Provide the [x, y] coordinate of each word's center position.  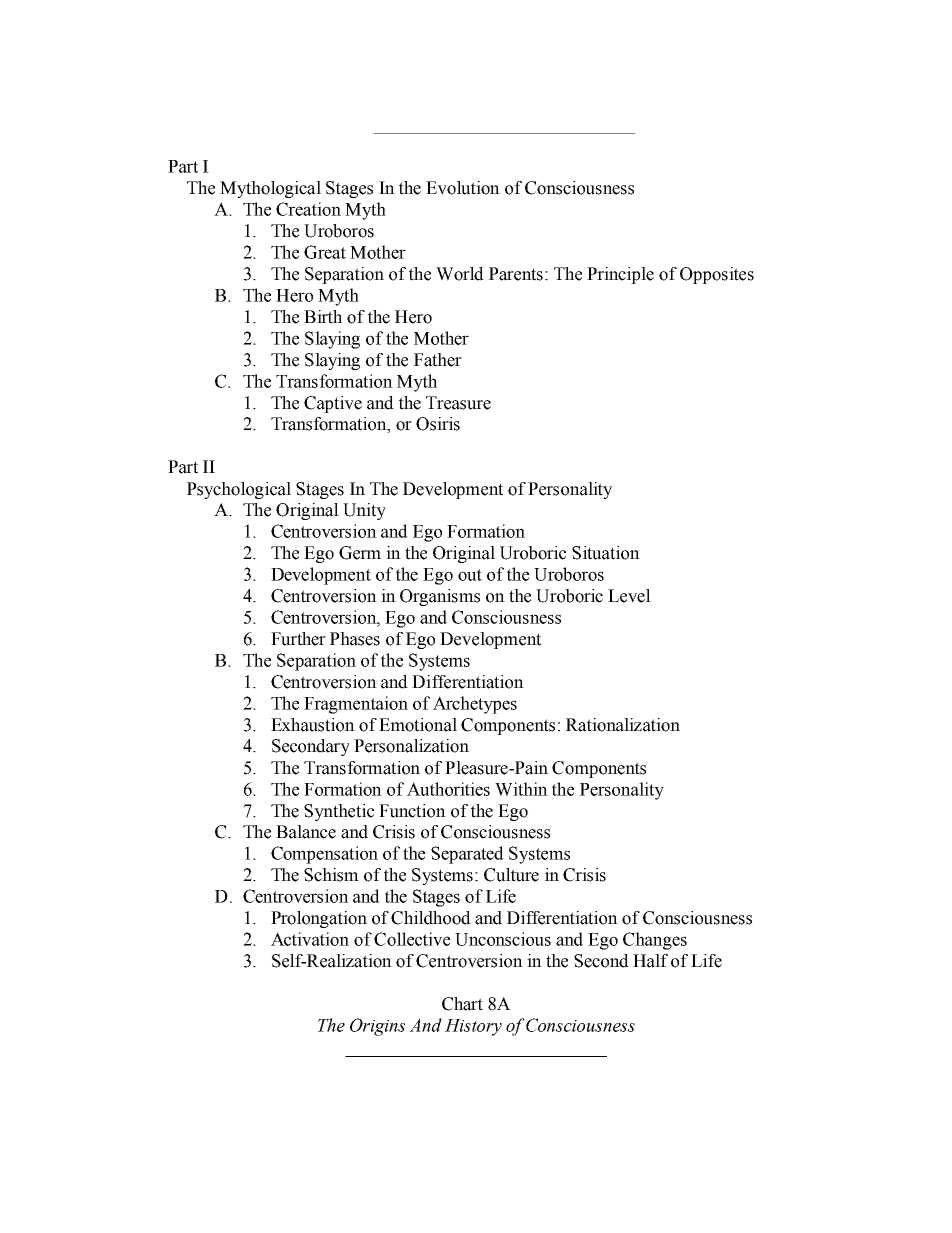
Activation [310, 939]
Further [298, 639]
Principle [620, 275]
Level [629, 596]
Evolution [463, 188]
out [470, 575]
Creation [308, 209]
